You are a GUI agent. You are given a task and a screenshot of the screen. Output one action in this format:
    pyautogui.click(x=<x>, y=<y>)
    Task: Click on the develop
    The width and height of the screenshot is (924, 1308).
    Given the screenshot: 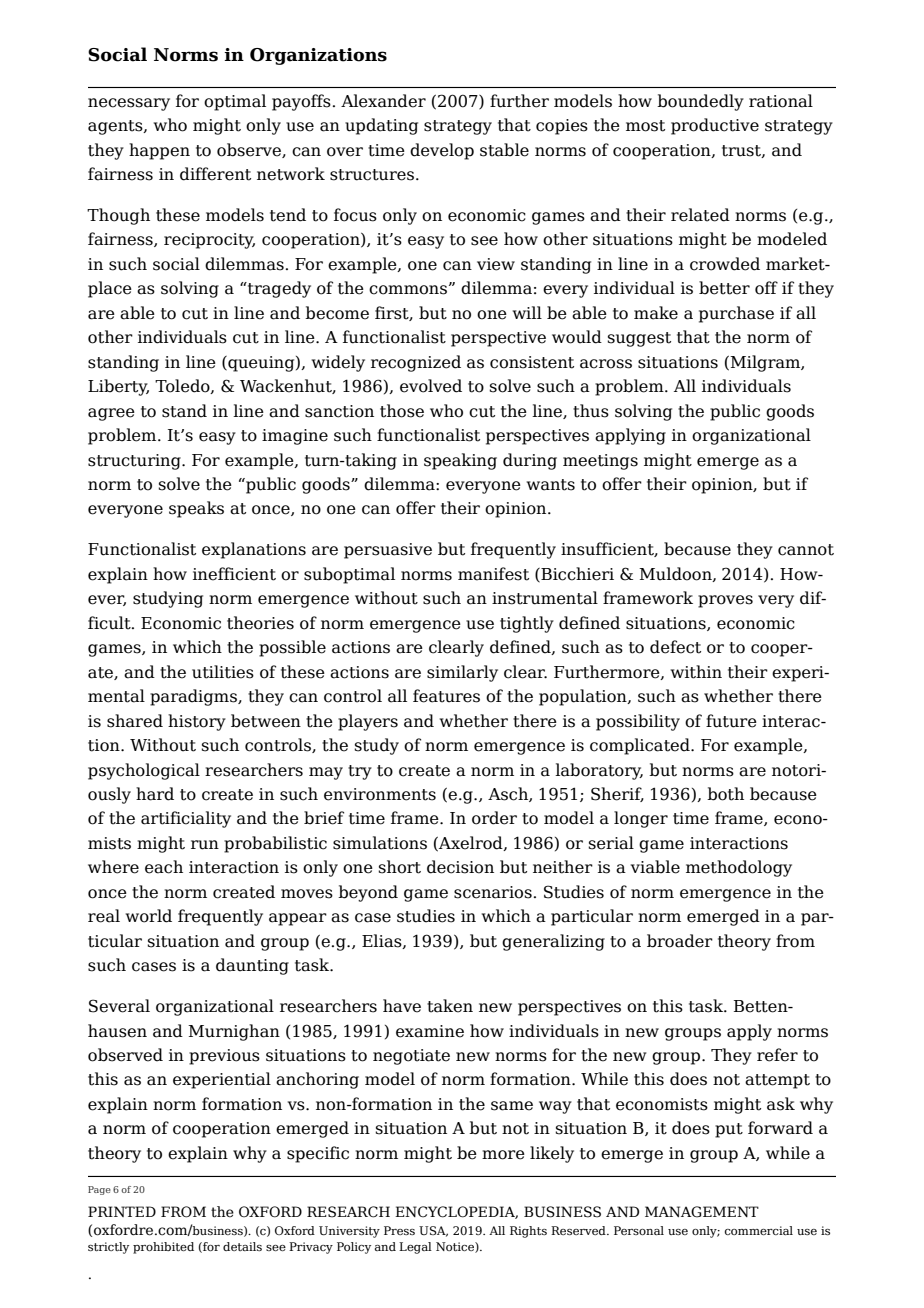 What is the action you would take?
    pyautogui.click(x=442, y=151)
